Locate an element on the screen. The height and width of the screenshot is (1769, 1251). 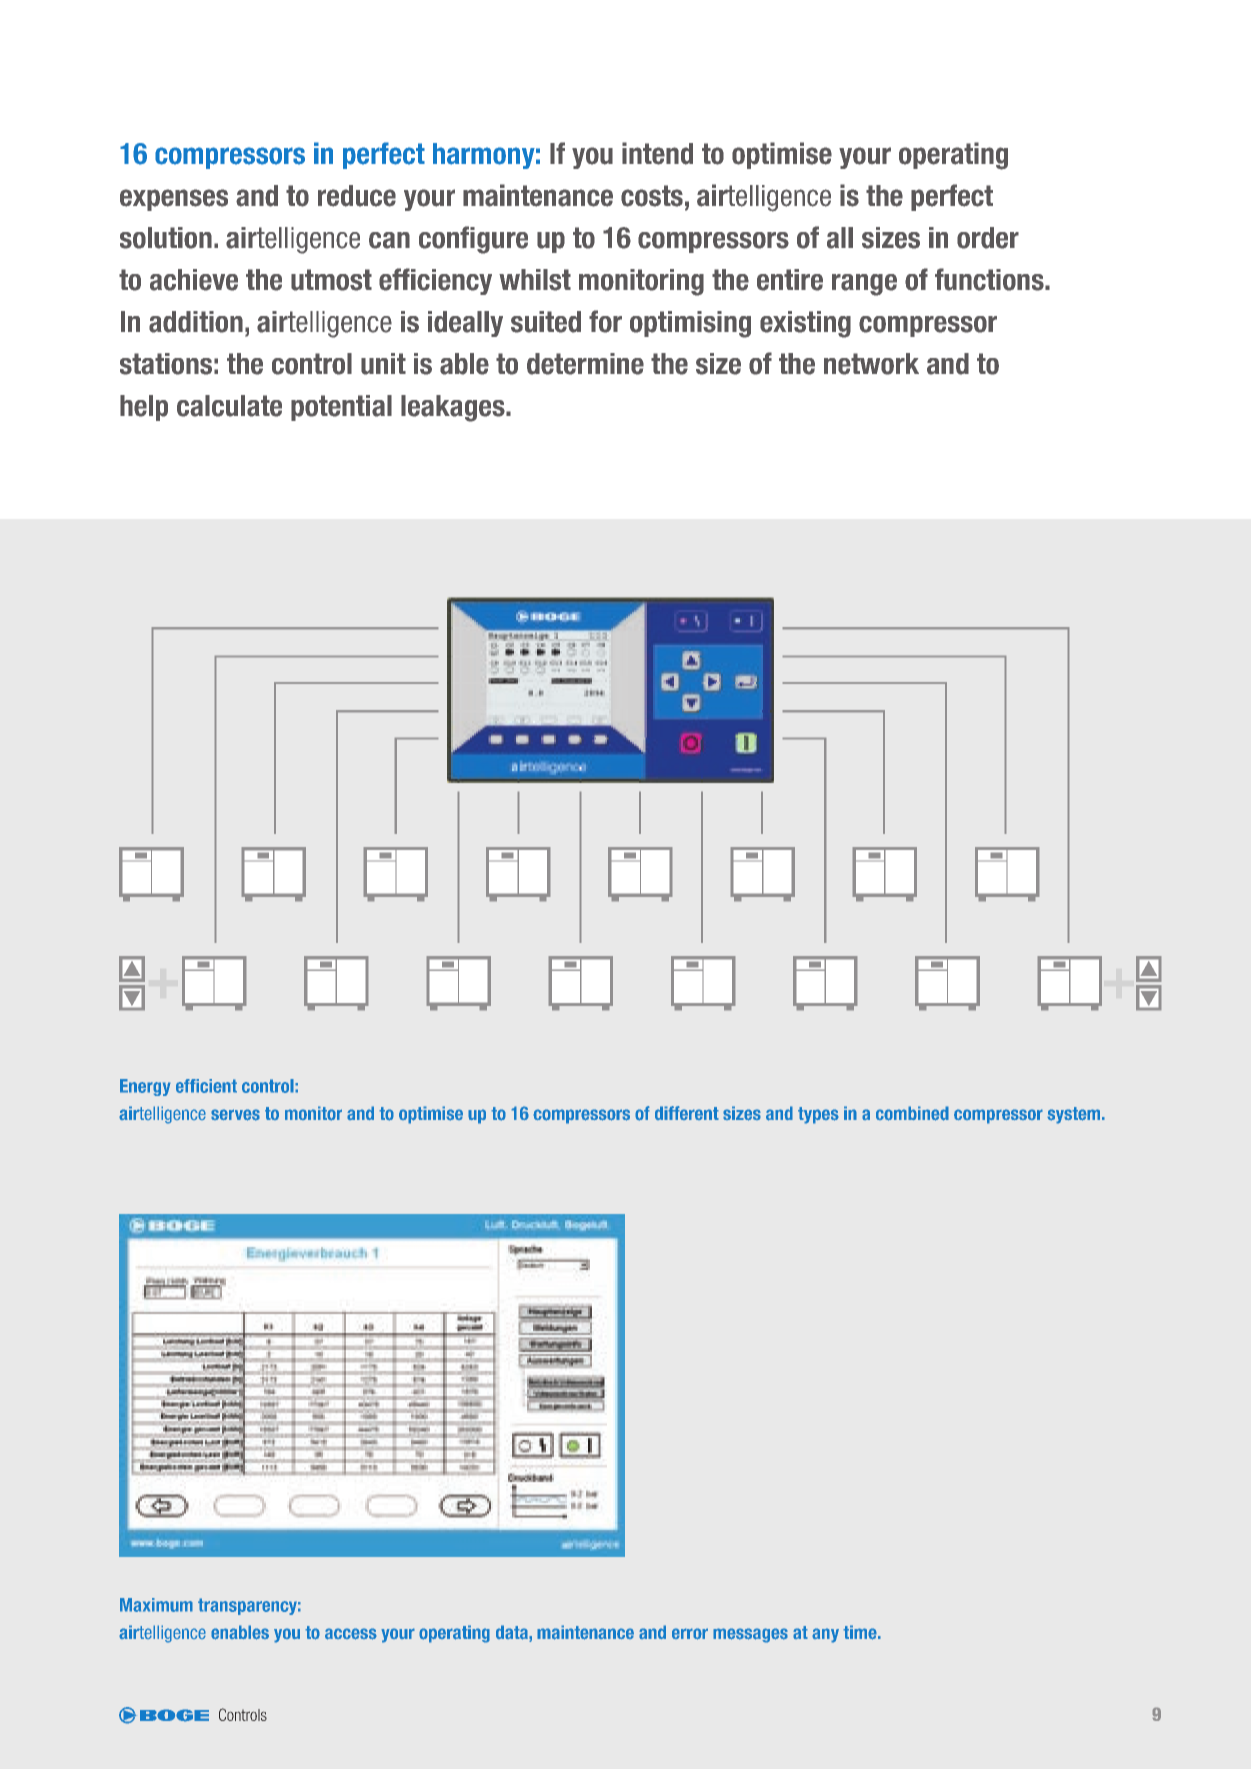
order is located at coordinates (988, 238).
